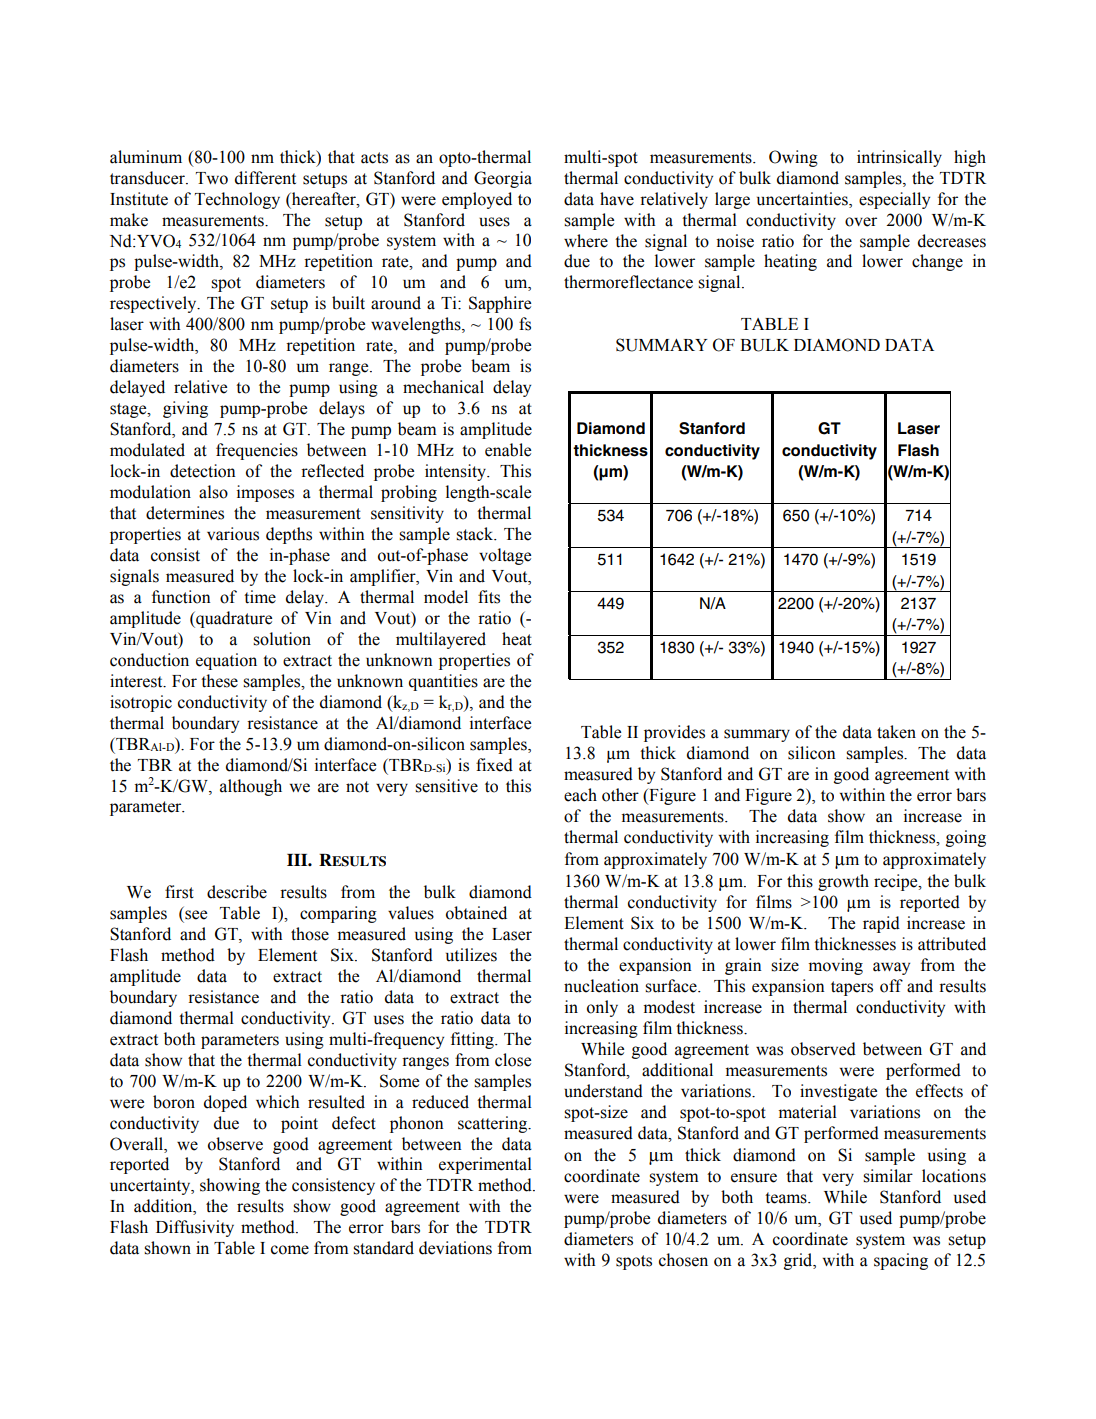 The width and height of the screenshot is (1096, 1419). Describe the element at coordinates (476, 913) in the screenshot. I see `obtained` at that location.
